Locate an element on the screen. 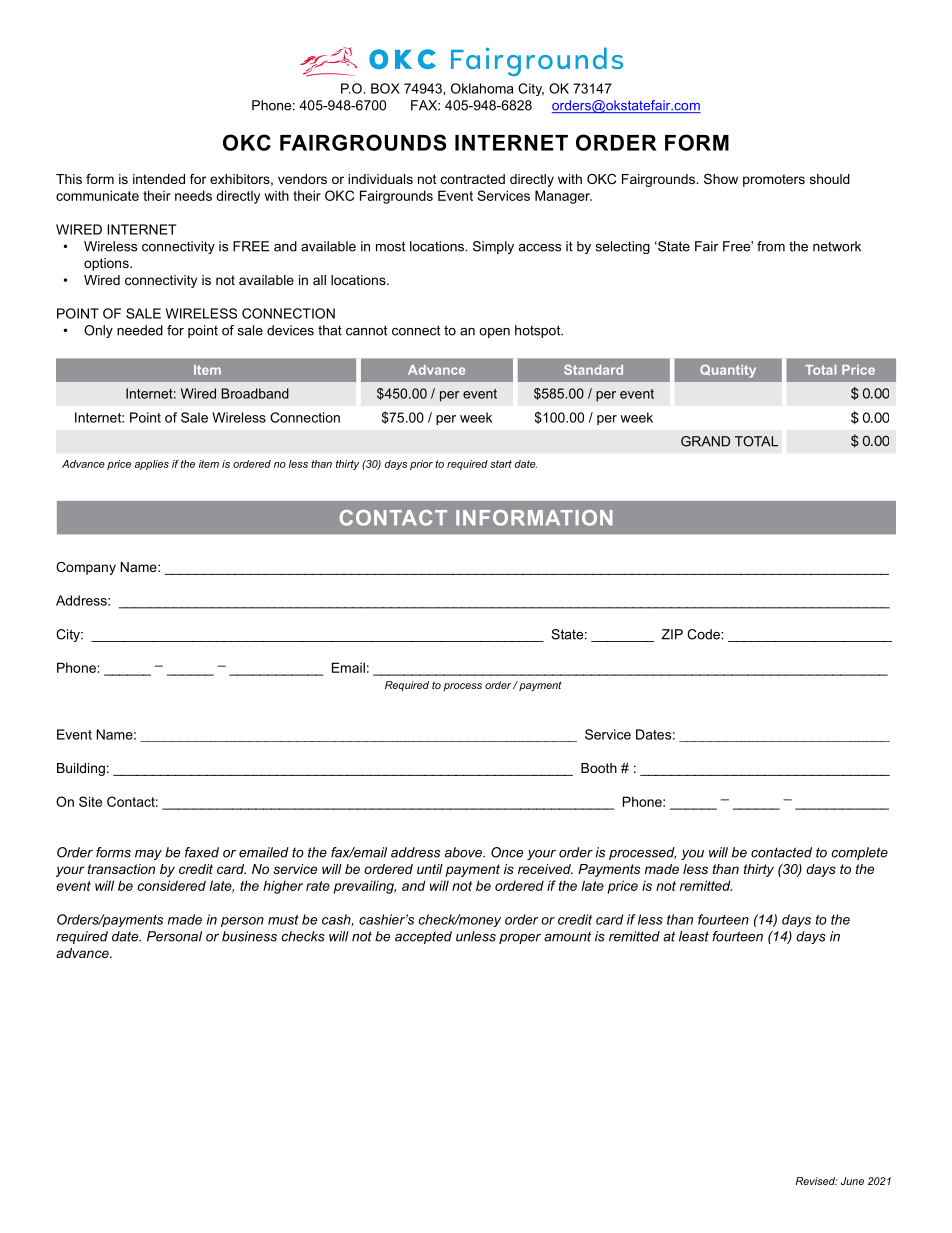 The height and width of the screenshot is (1233, 952). business is located at coordinates (249, 936).
